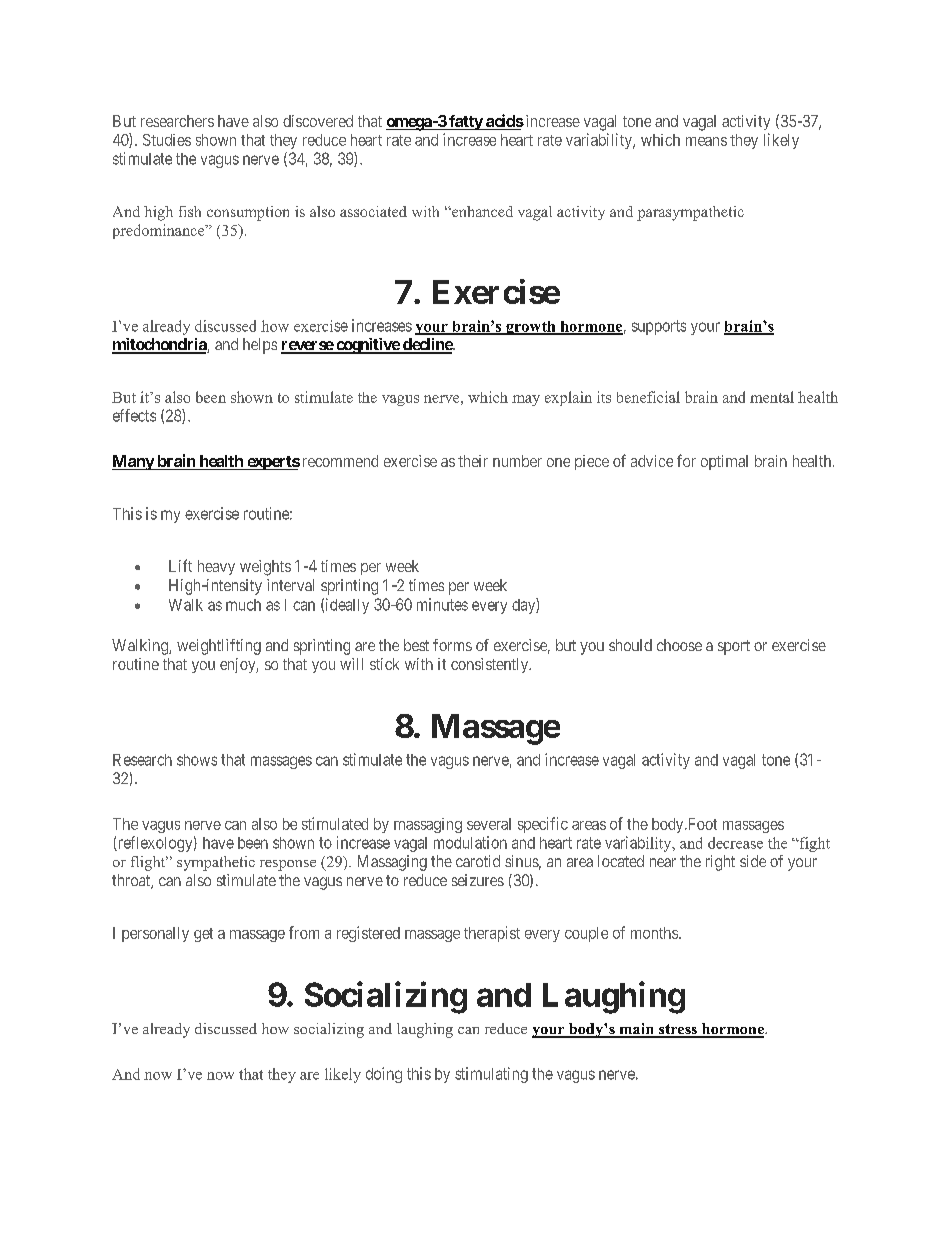 Image resolution: width=952 pixels, height=1233 pixels. I want to click on stress, so click(678, 1030).
